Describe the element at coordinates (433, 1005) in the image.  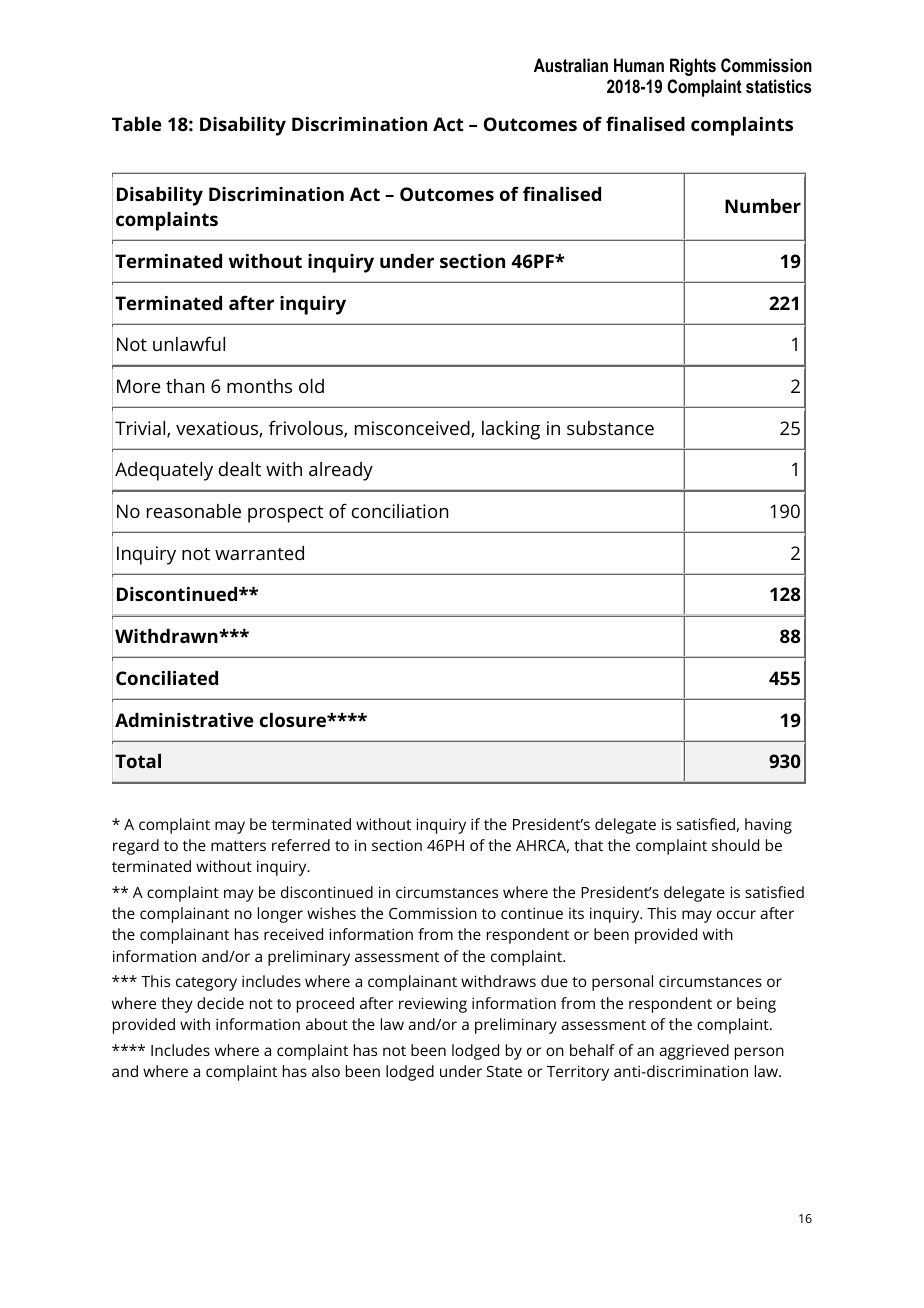
I see `reviewing` at that location.
